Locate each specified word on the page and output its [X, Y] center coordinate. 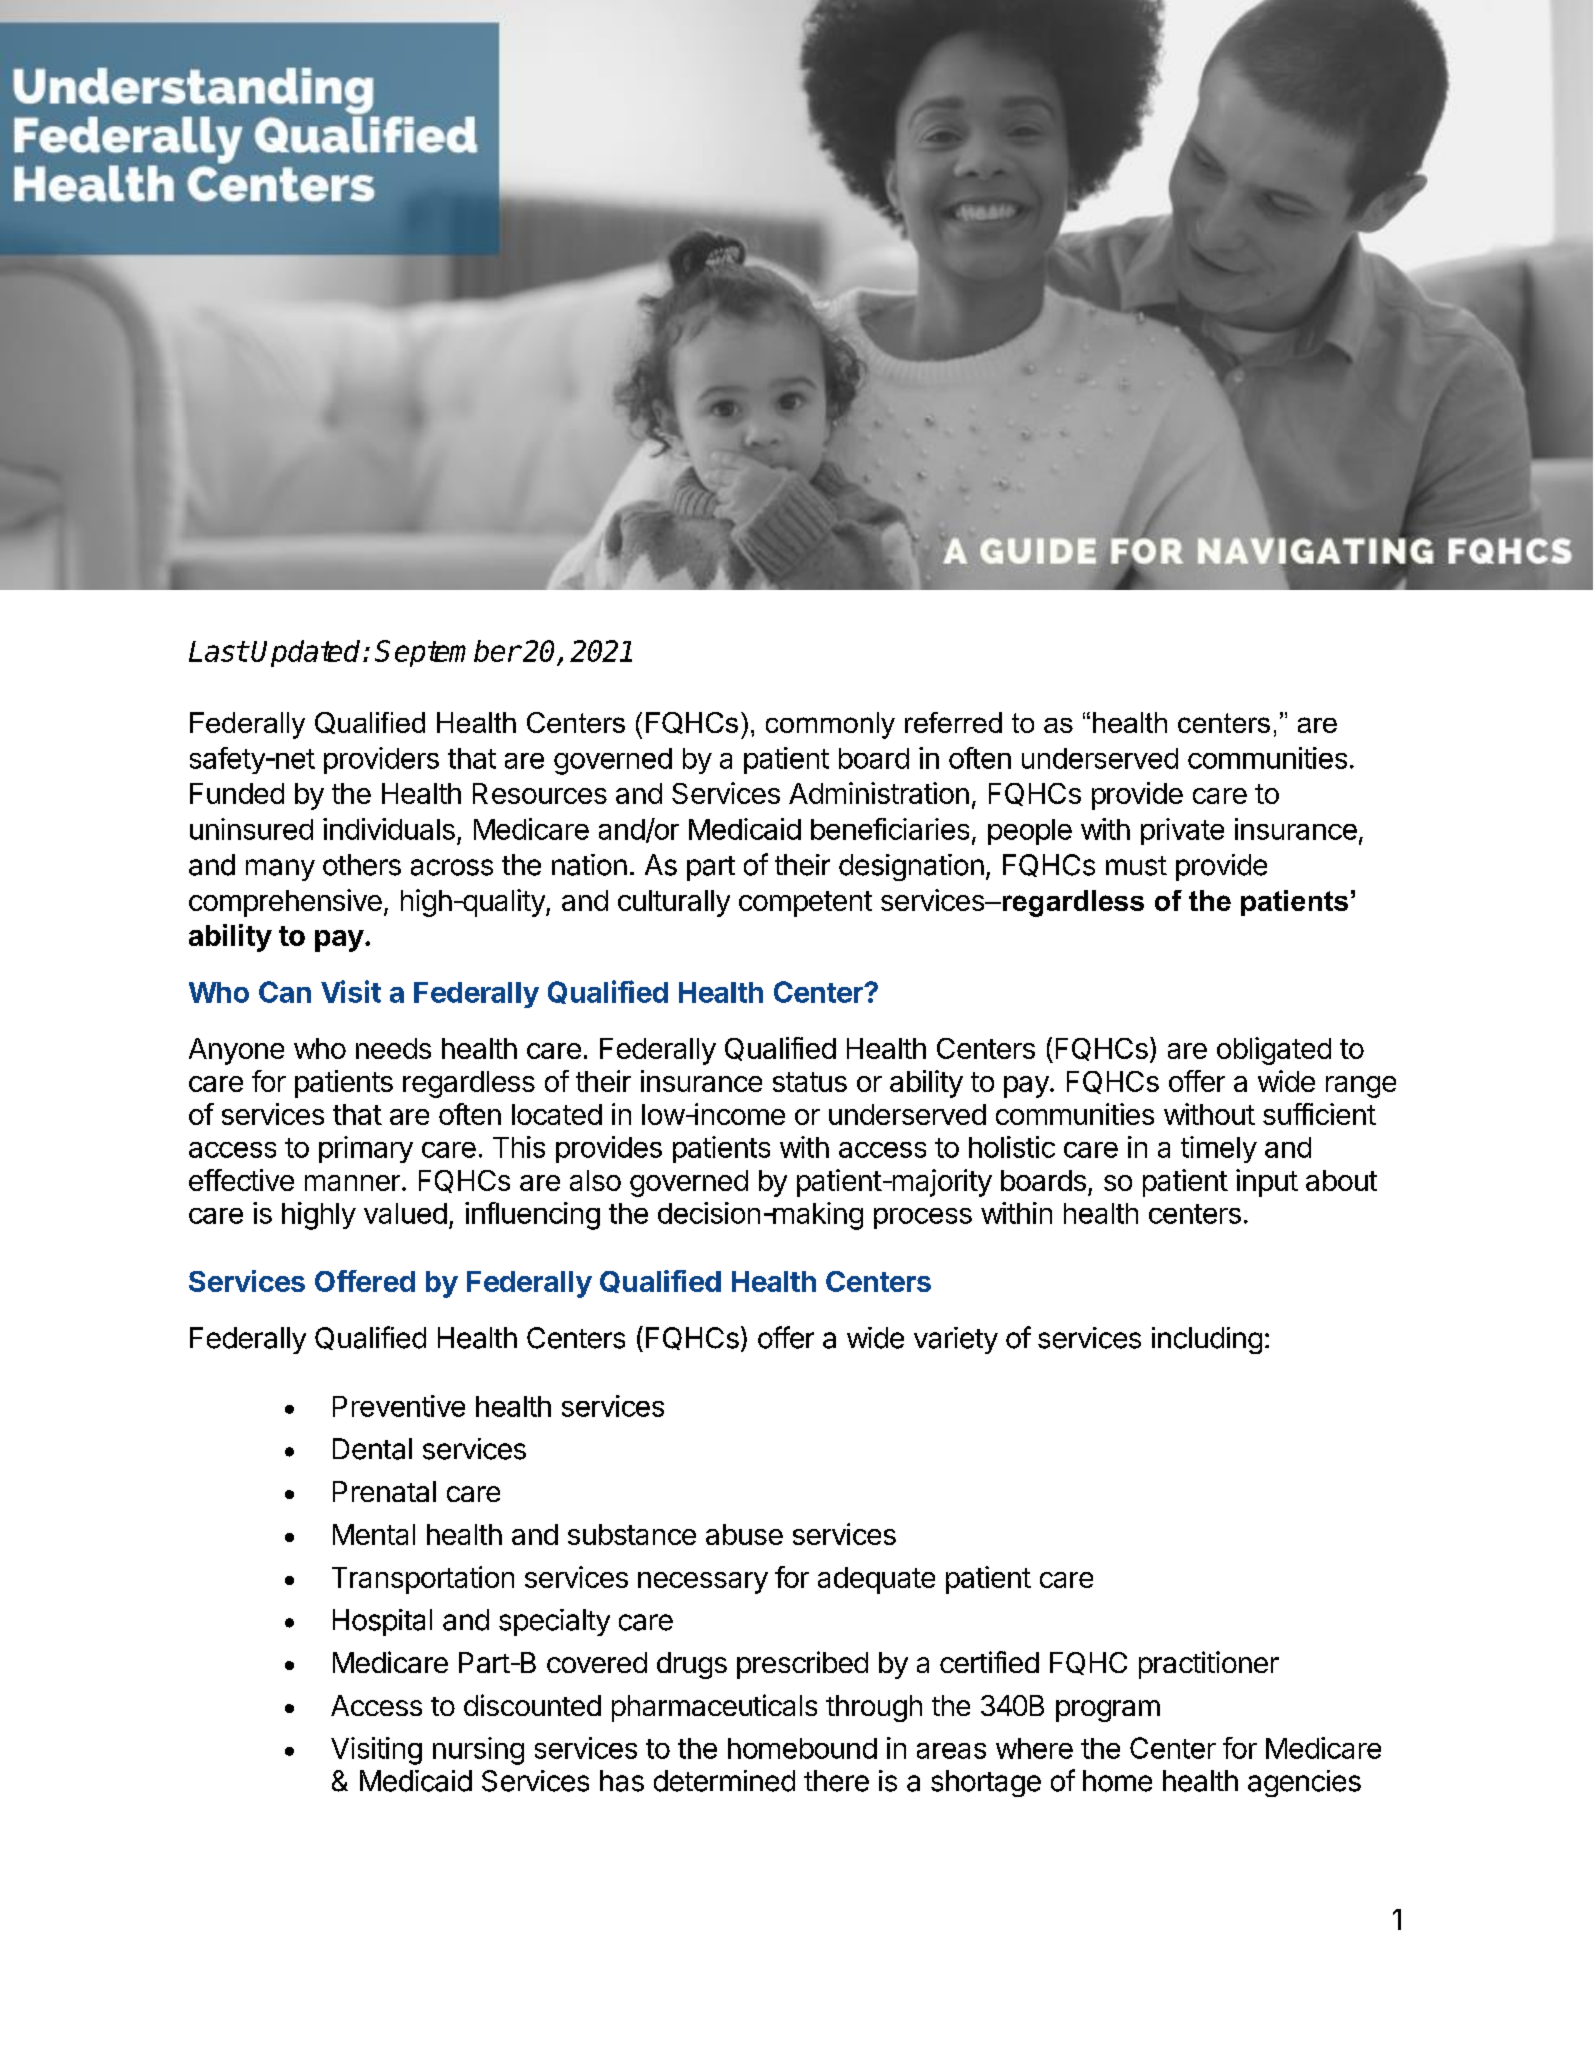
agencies [1304, 1783]
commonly [830, 725]
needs [393, 1048]
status [810, 1082]
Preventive [399, 1406]
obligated [1274, 1051]
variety [956, 1340]
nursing [478, 1751]
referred [953, 722]
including [1207, 1340]
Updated [307, 653]
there [836, 1781]
